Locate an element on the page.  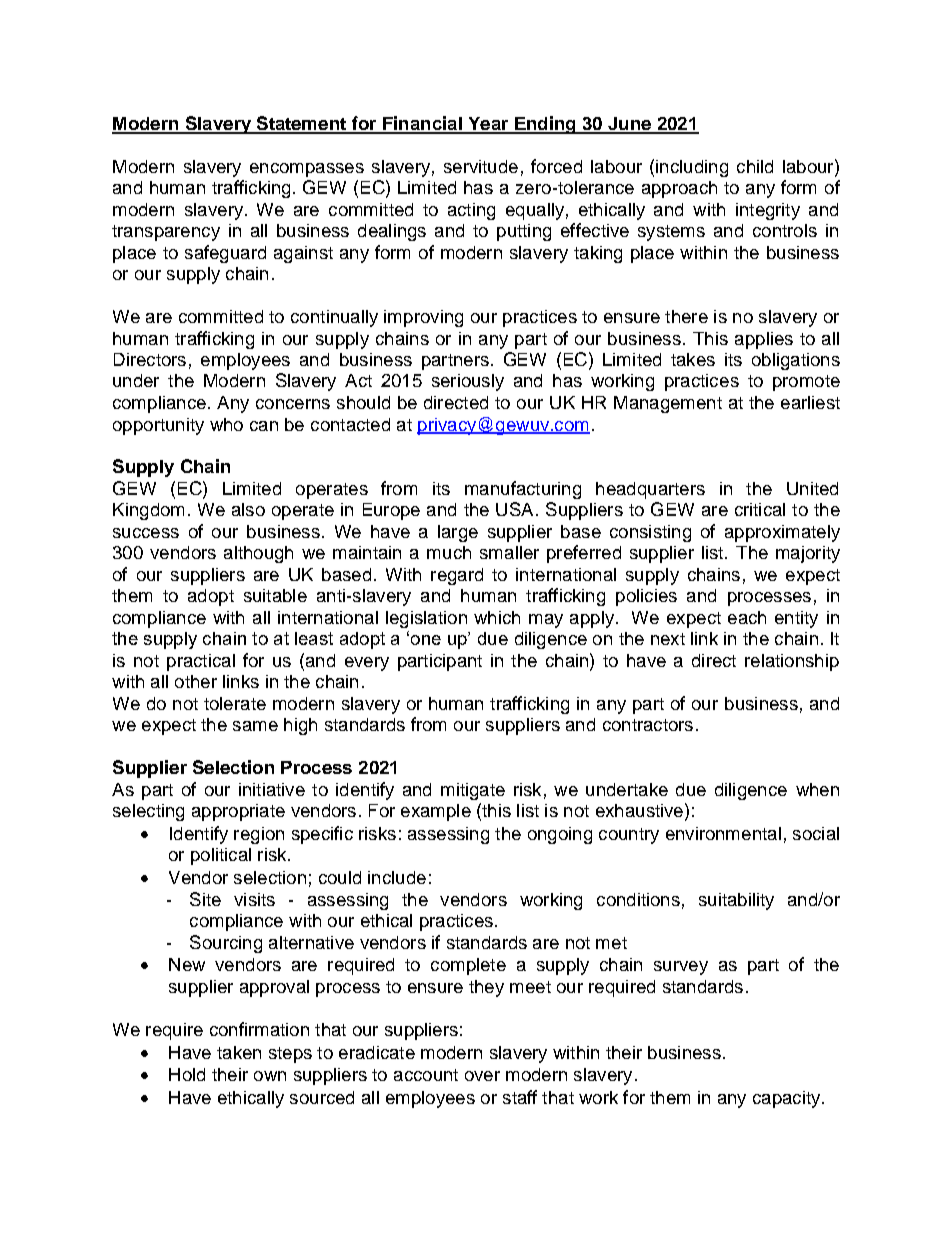
suitable is located at coordinates (275, 595).
